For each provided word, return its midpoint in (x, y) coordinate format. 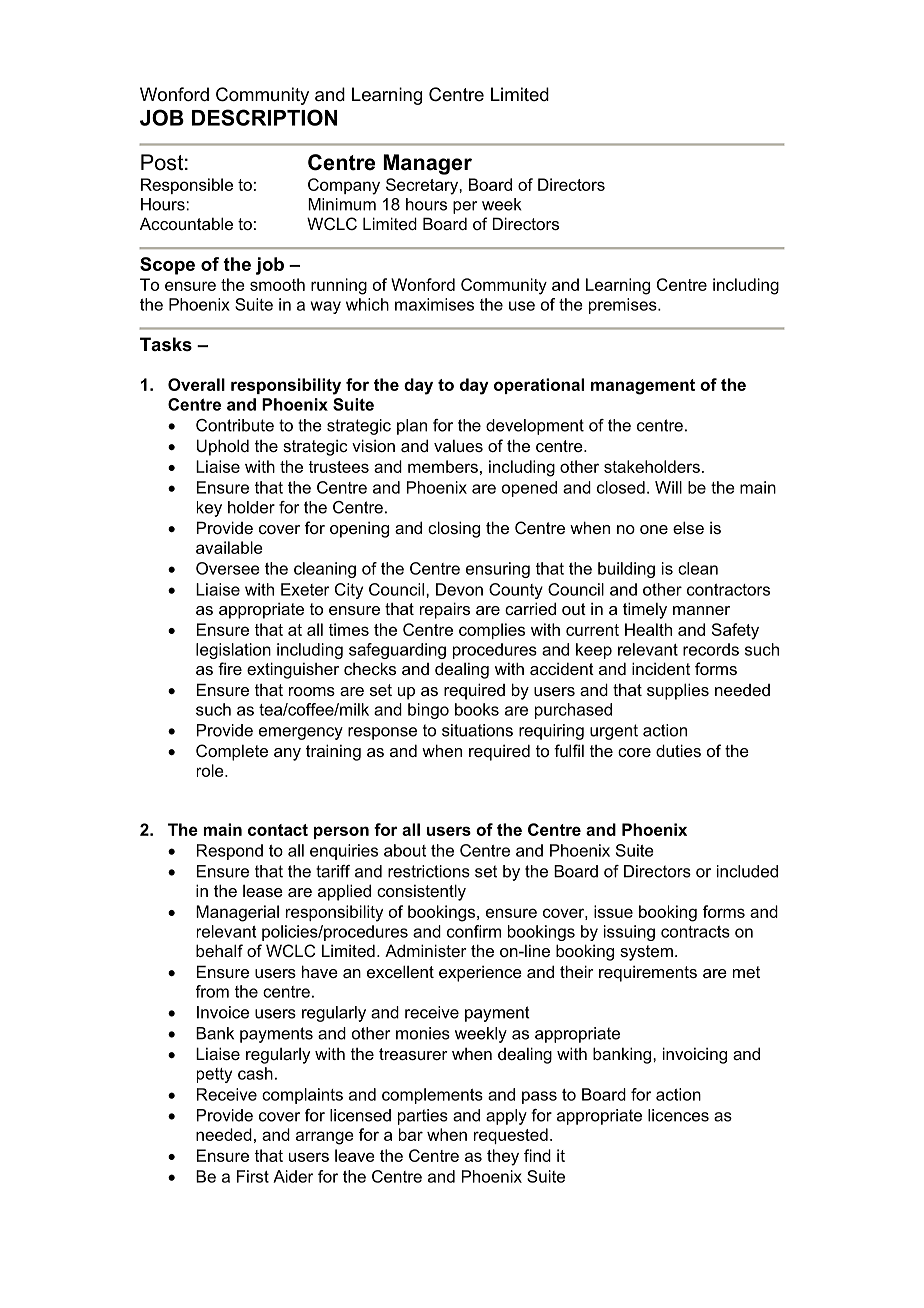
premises (624, 306)
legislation (233, 651)
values (458, 445)
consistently (421, 892)
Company (344, 186)
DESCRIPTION (264, 117)
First (253, 1176)
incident (661, 668)
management (643, 387)
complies (492, 631)
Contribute (235, 425)
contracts (695, 932)
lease (263, 891)
